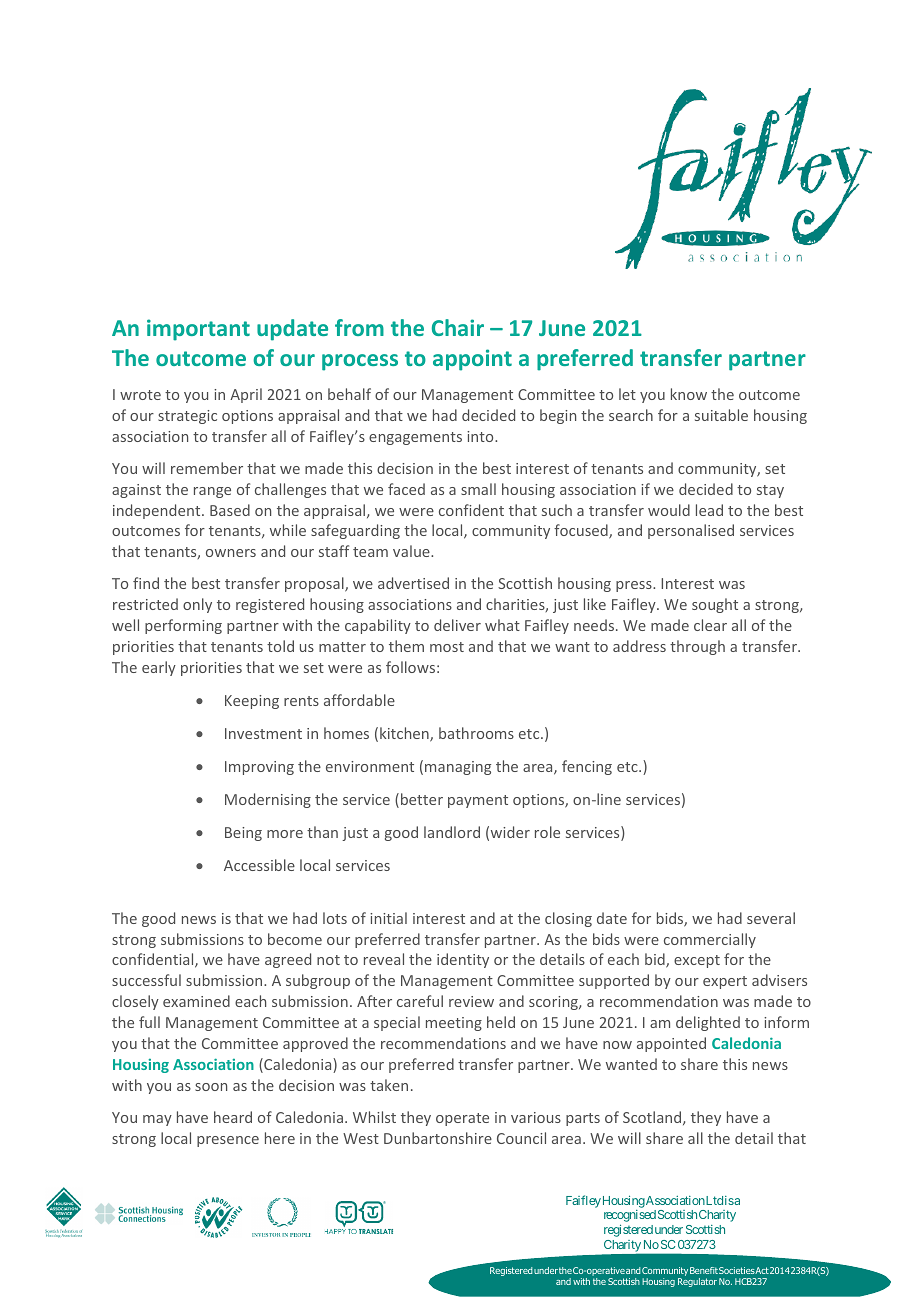 This screenshot has height=1309, width=924. Describe the element at coordinates (710, 940) in the screenshot. I see `commercially` at that location.
